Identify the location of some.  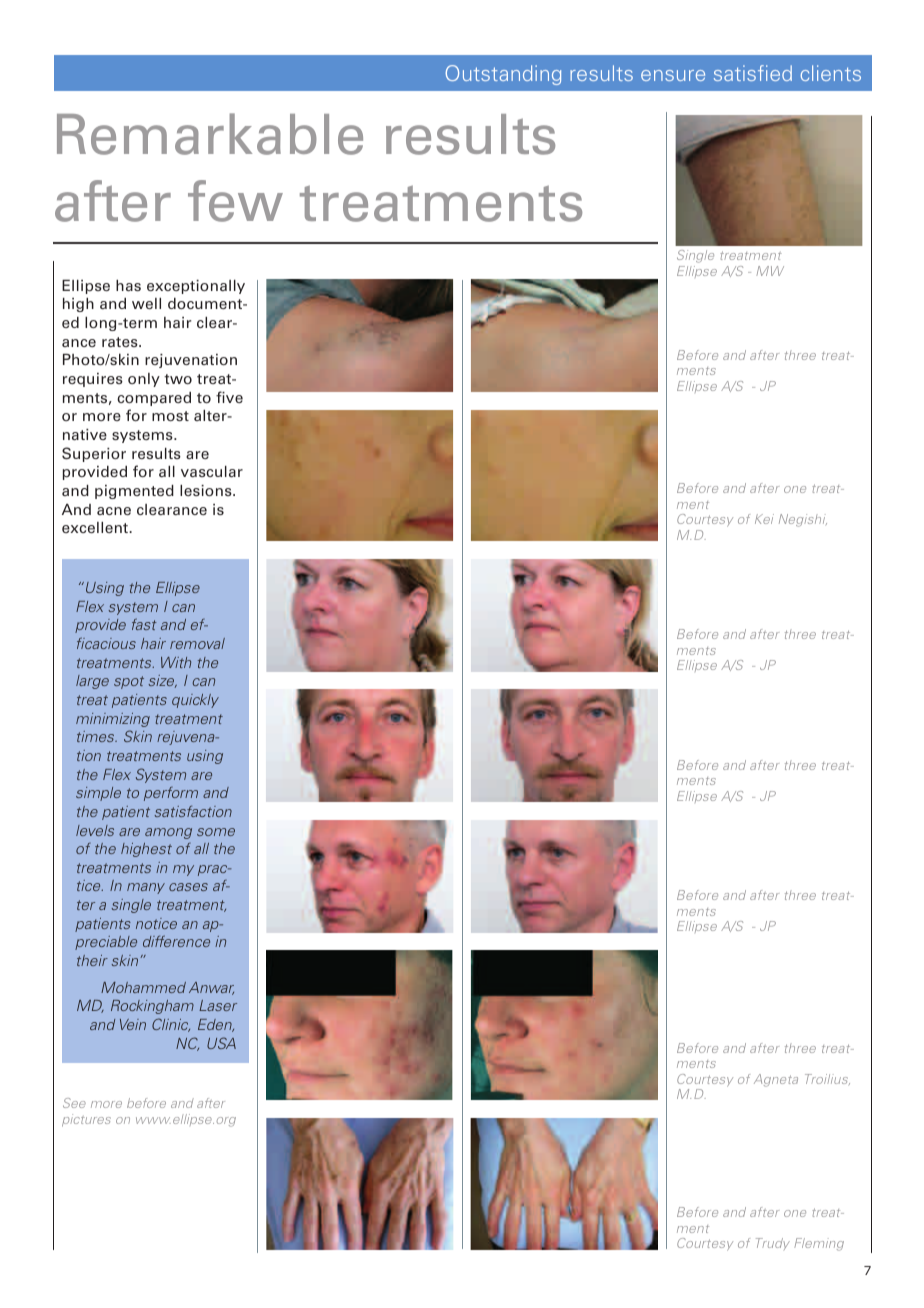
(216, 832).
